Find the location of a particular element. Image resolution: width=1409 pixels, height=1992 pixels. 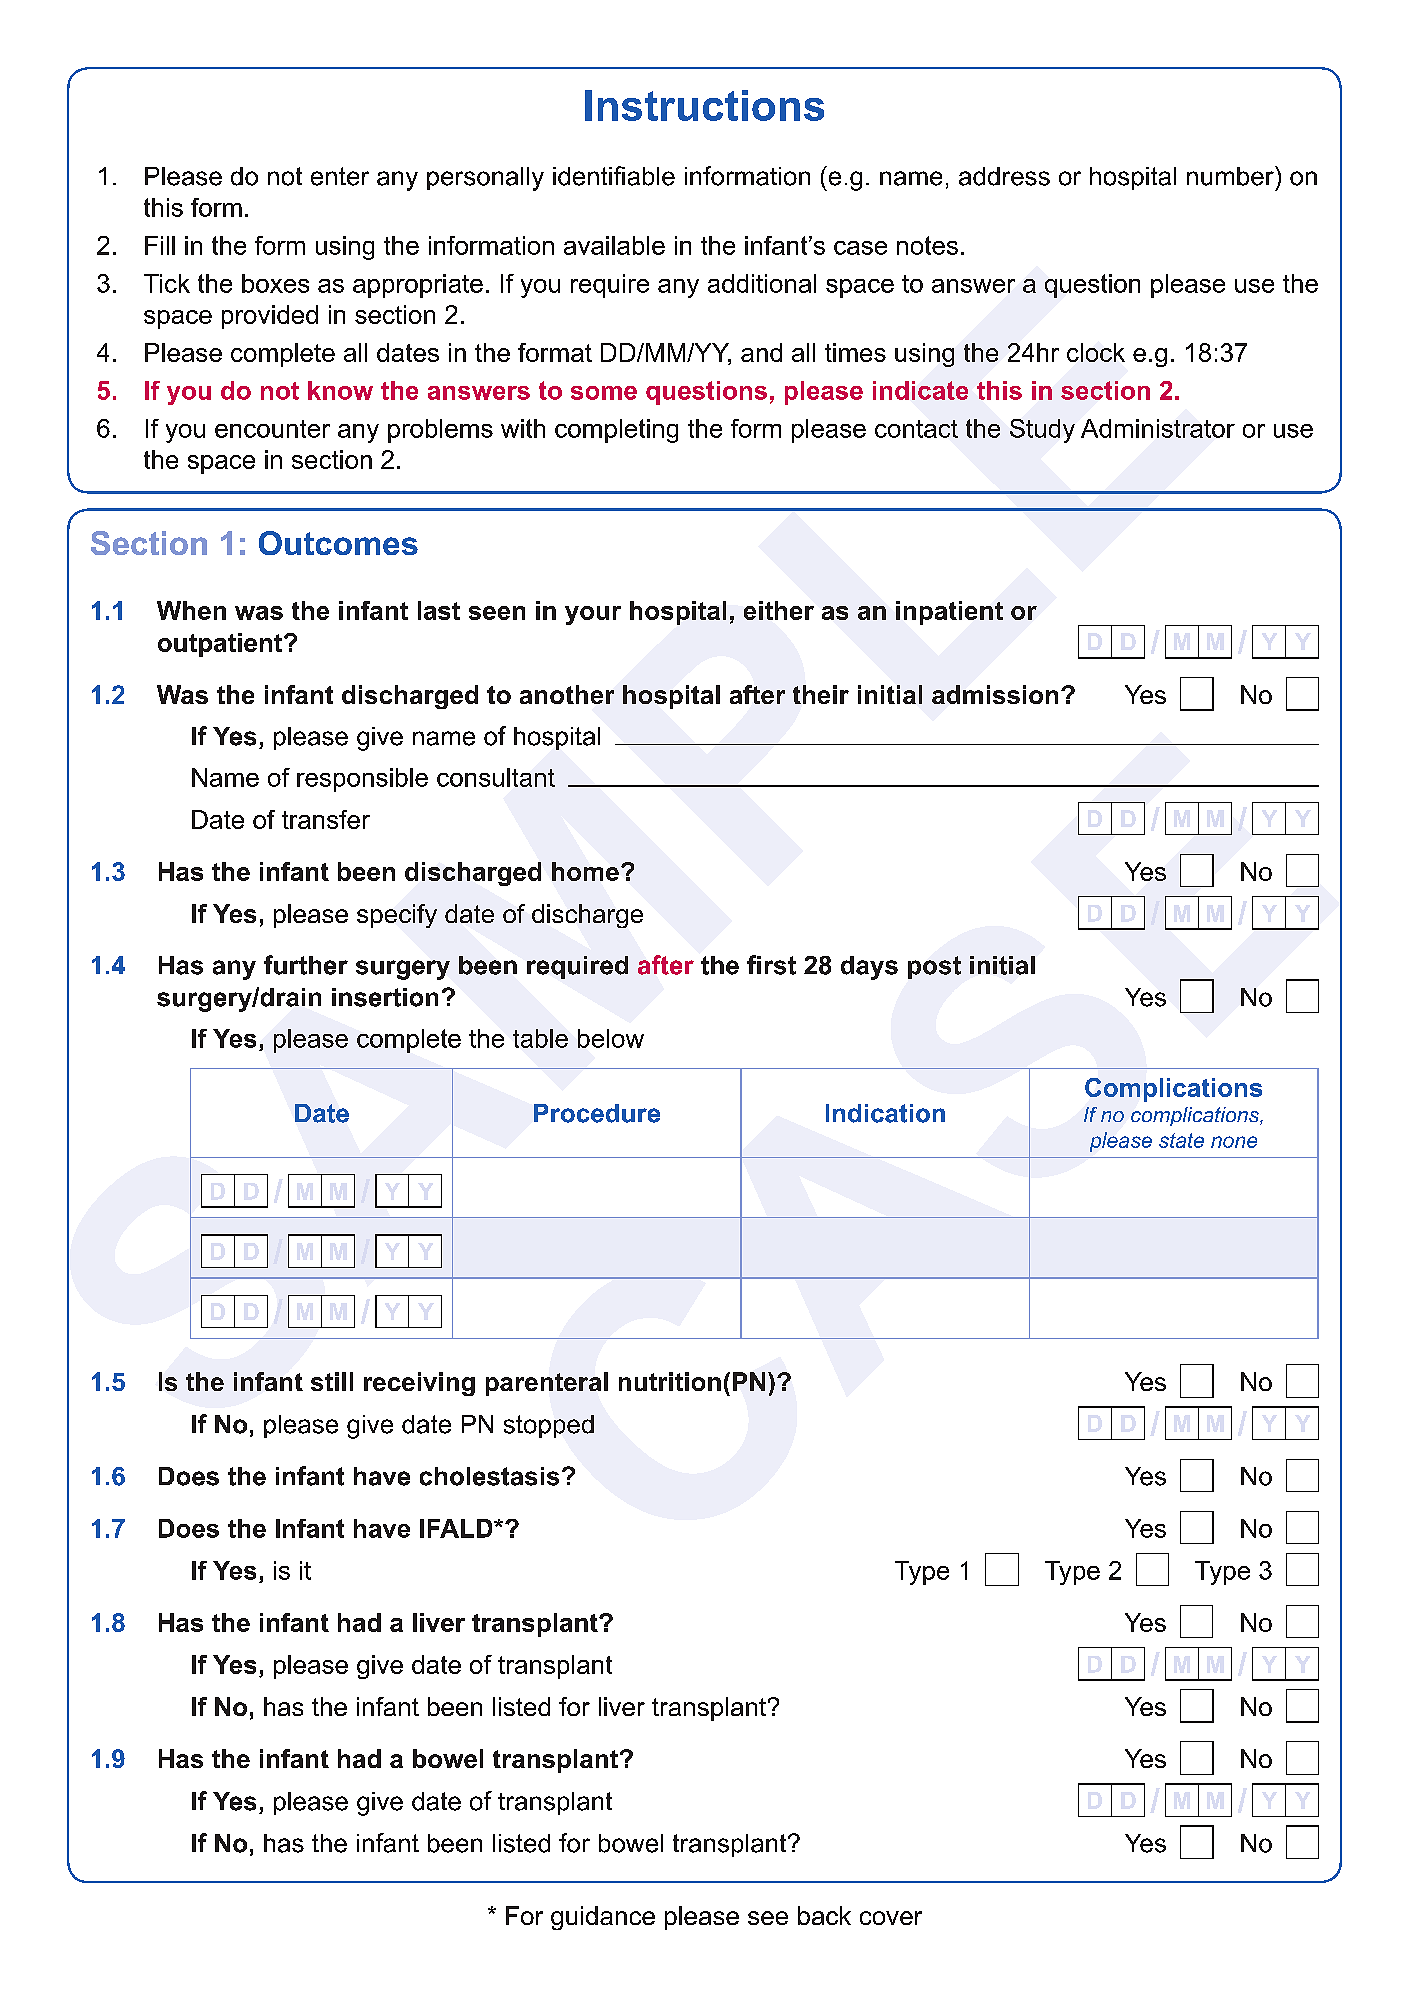

none is located at coordinates (1234, 1142).
